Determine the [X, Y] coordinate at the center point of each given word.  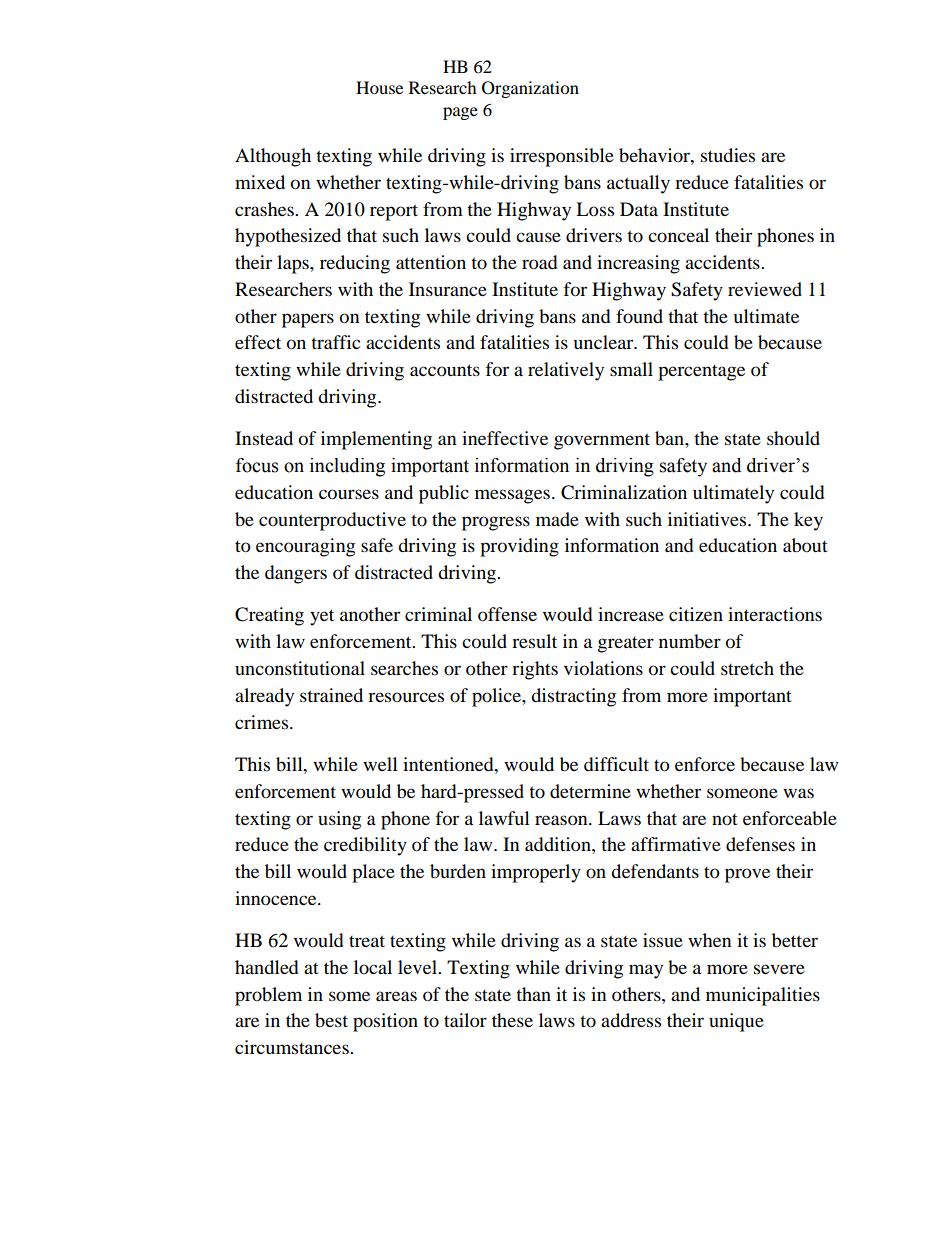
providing [519, 547]
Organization [530, 89]
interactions [775, 614]
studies [728, 155]
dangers [296, 574]
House [379, 87]
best [331, 1020]
